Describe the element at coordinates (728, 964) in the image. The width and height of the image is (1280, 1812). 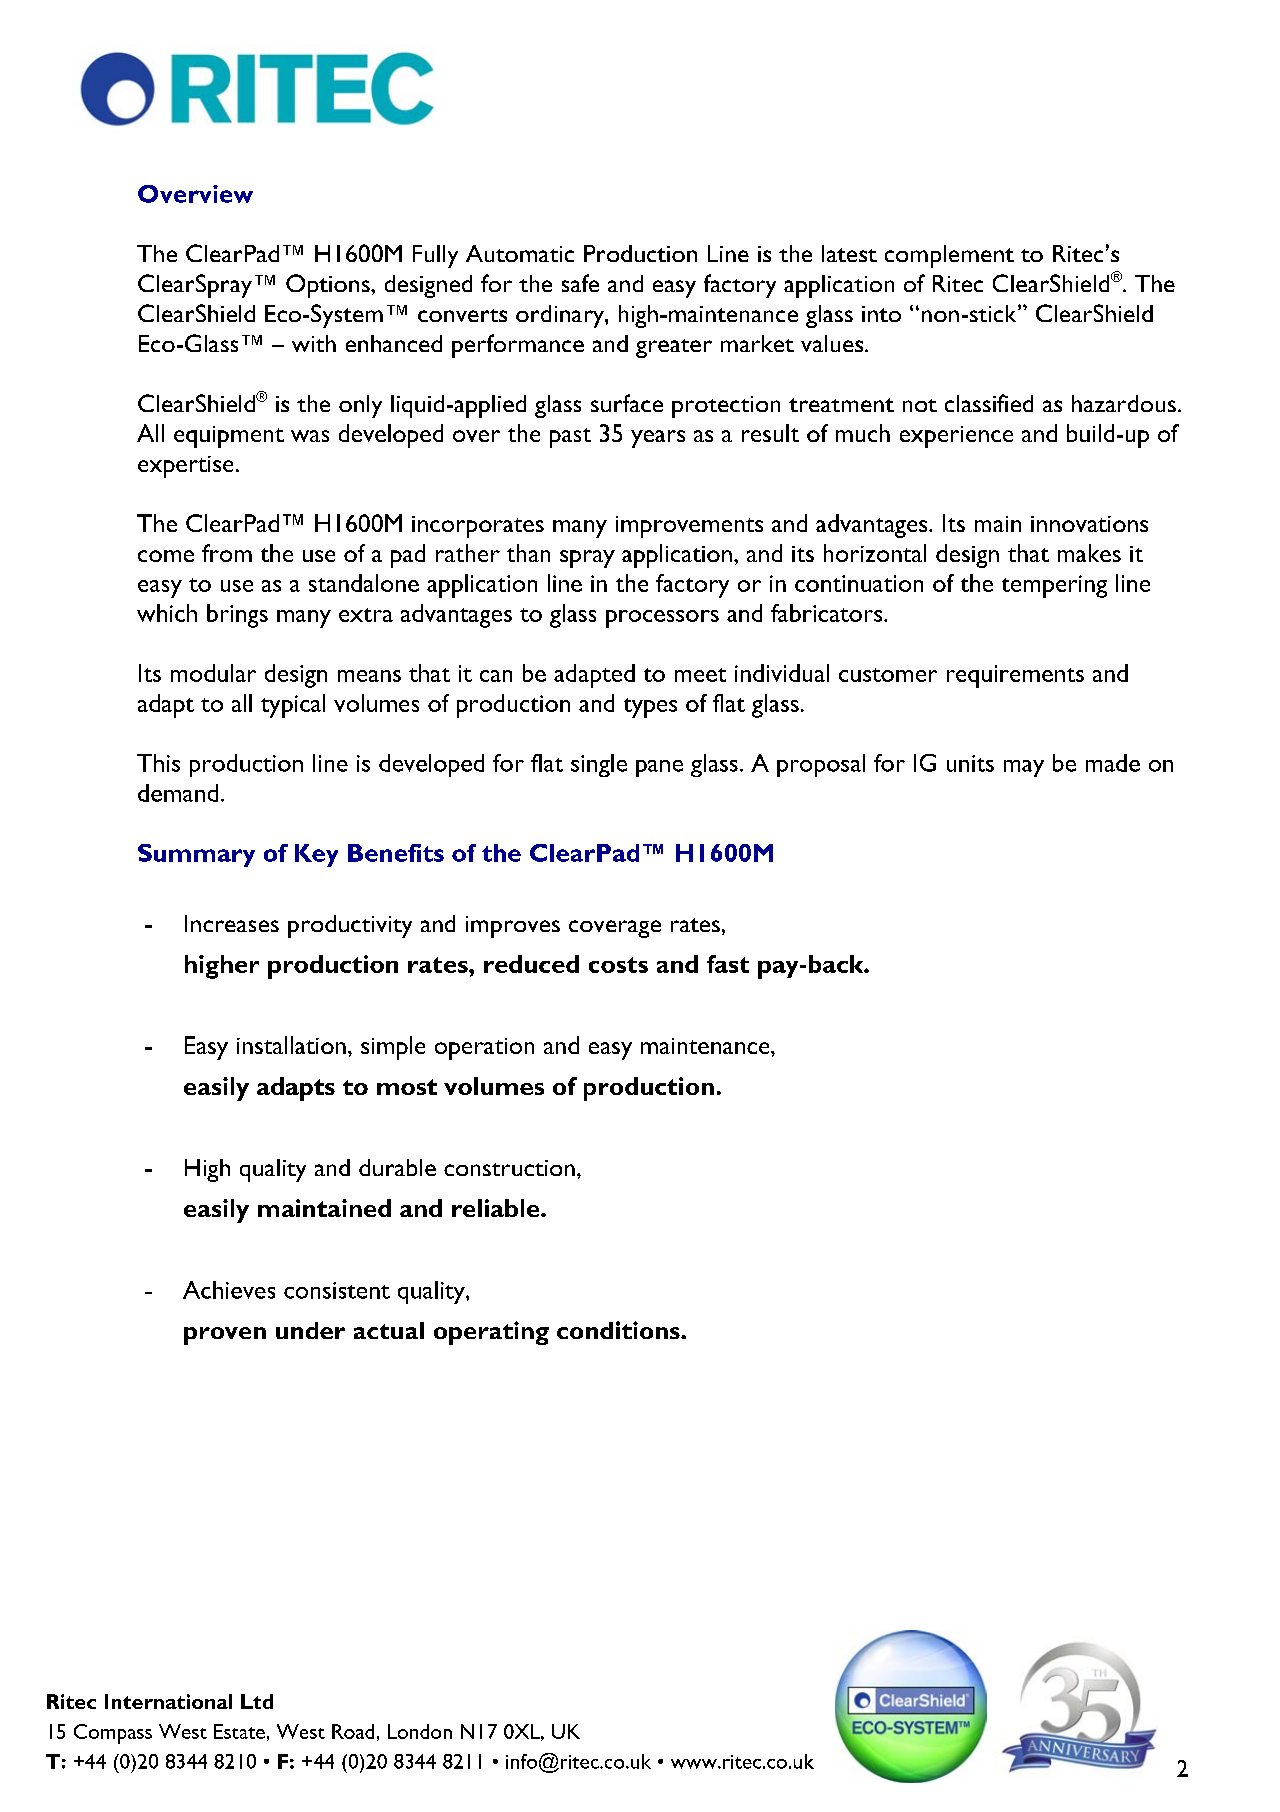
I see `fast` at that location.
